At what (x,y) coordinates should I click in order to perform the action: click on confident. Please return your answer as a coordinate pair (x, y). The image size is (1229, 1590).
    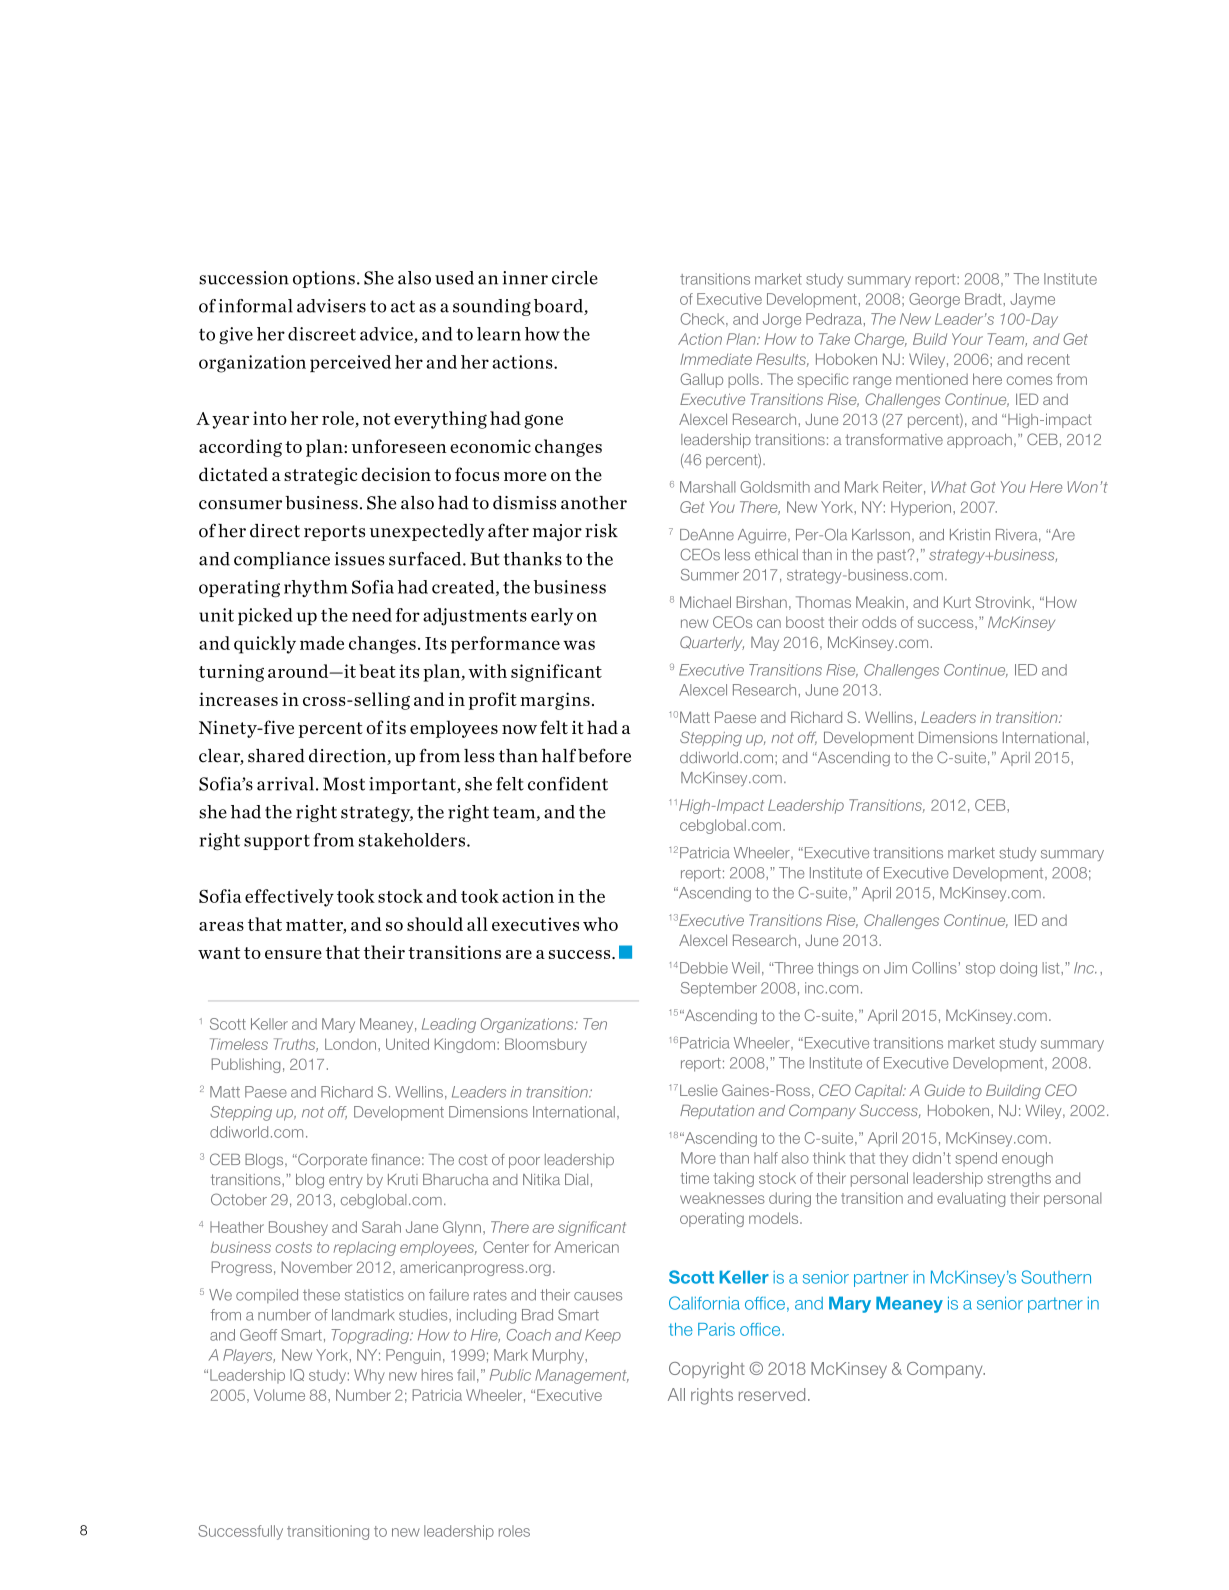
    Looking at the image, I should click on (568, 784).
